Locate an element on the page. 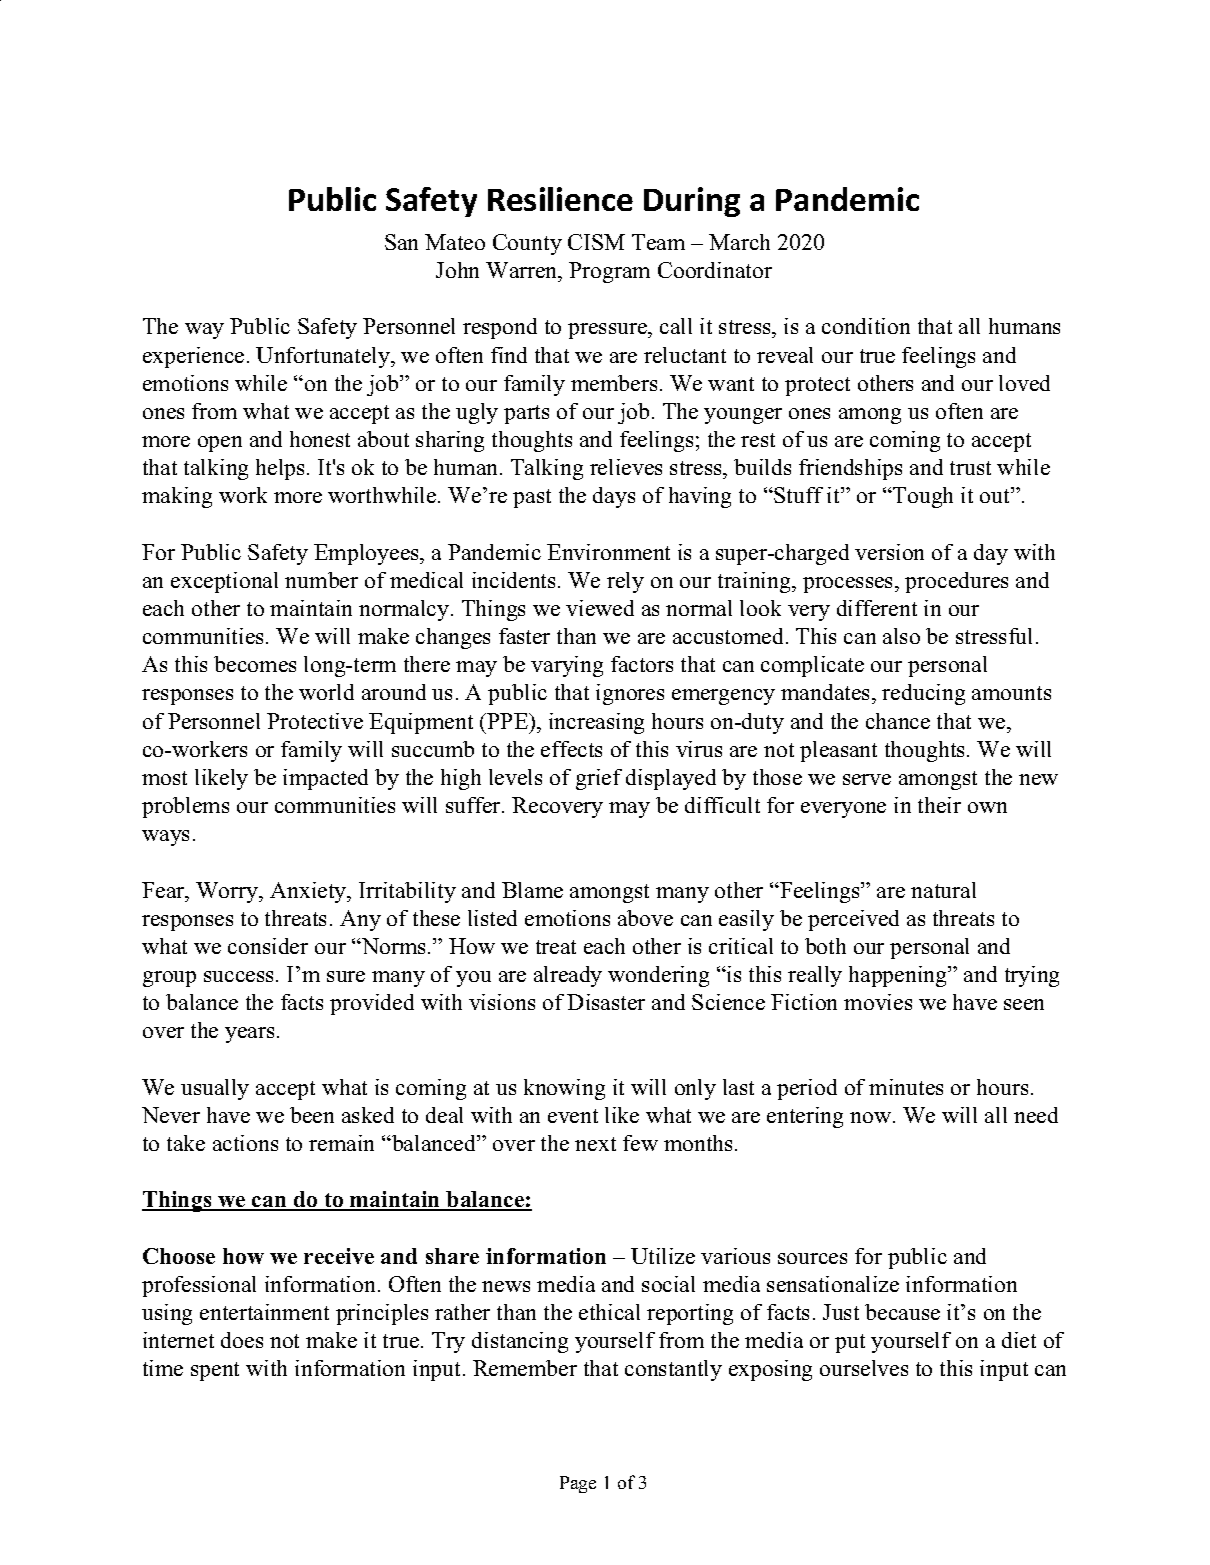 Image resolution: width=1210 pixels, height=1565 pixels. condition is located at coordinates (866, 326).
